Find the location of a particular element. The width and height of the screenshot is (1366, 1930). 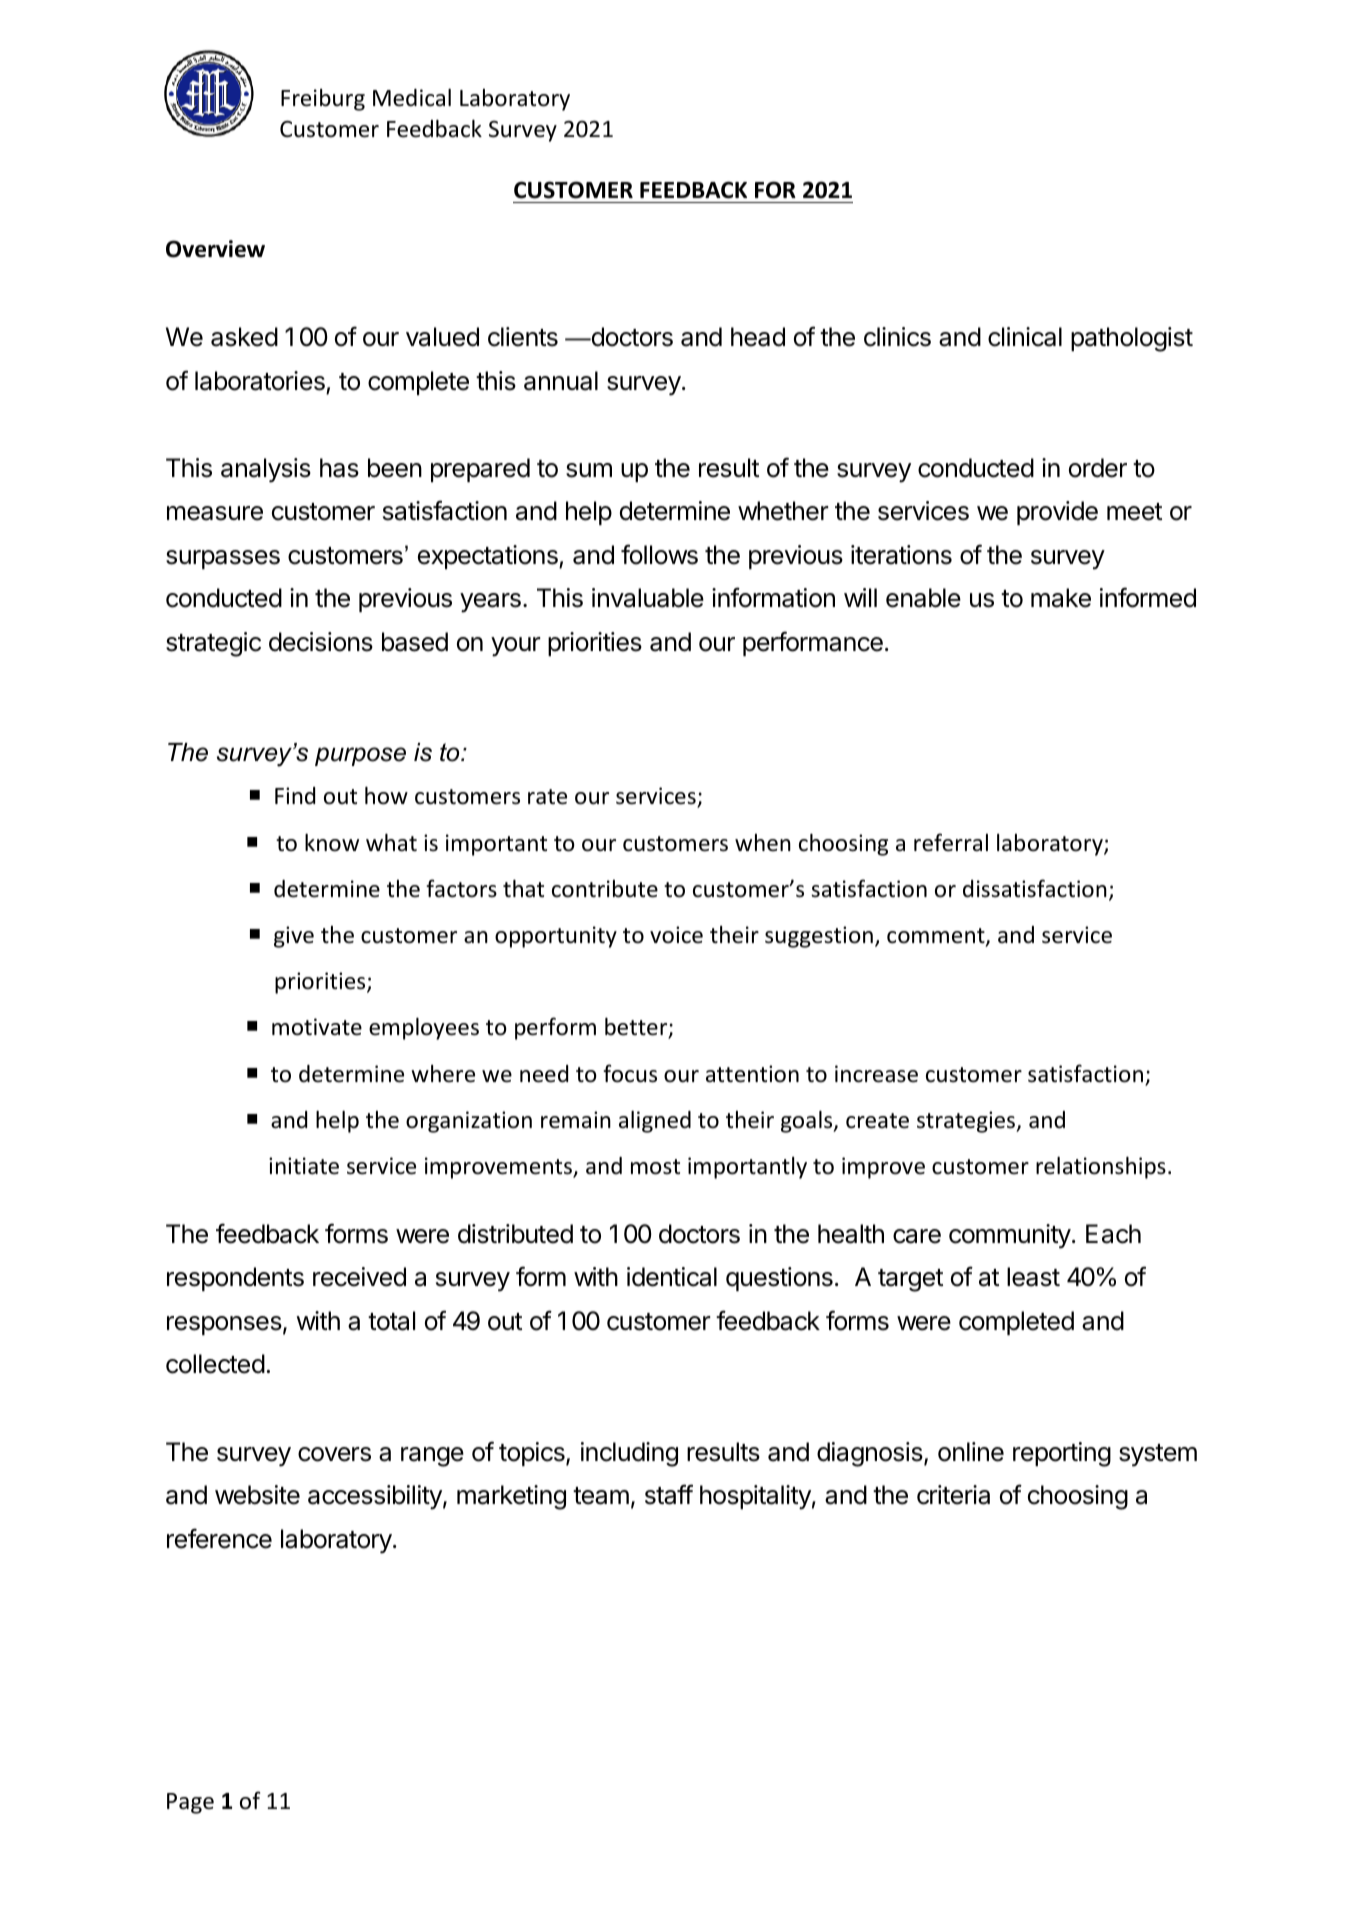

covers is located at coordinates (334, 1454).
